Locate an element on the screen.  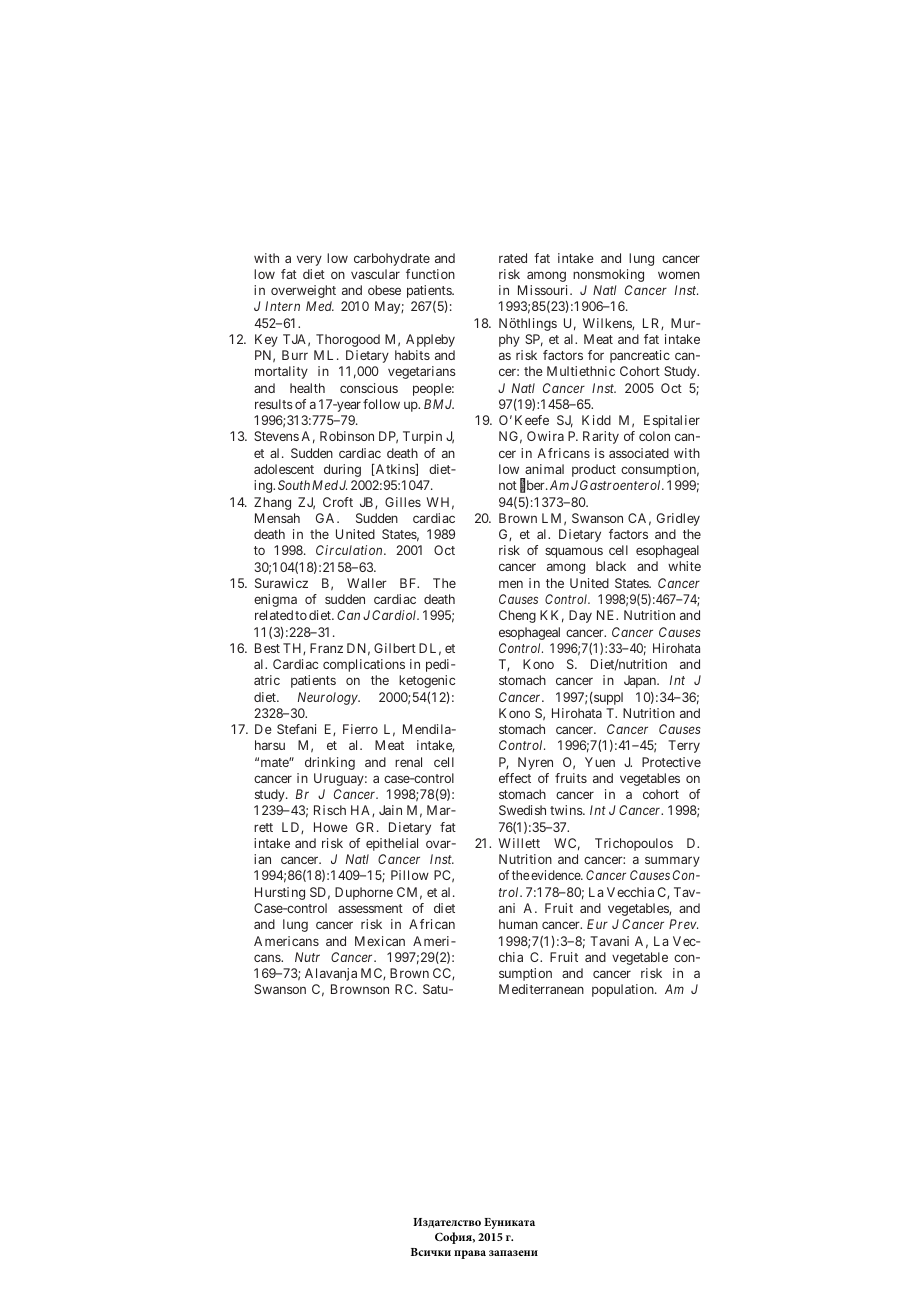
product is located at coordinates (594, 470).
